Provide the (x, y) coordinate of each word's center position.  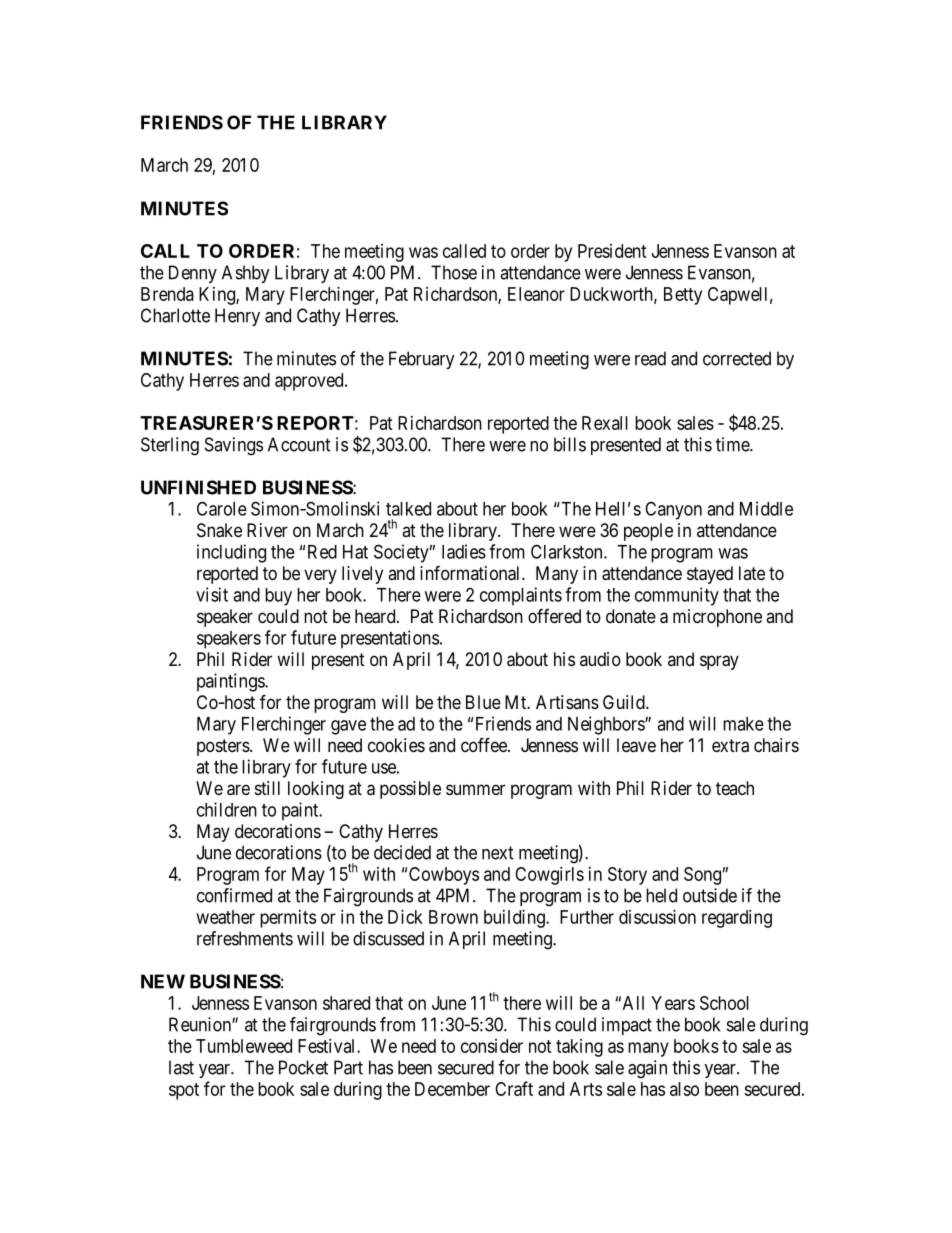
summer (475, 789)
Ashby (245, 274)
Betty (683, 296)
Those (454, 272)
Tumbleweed (244, 1046)
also (684, 1089)
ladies (464, 551)
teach (735, 788)
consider (492, 1046)
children (227, 809)
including (231, 553)
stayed (710, 575)
